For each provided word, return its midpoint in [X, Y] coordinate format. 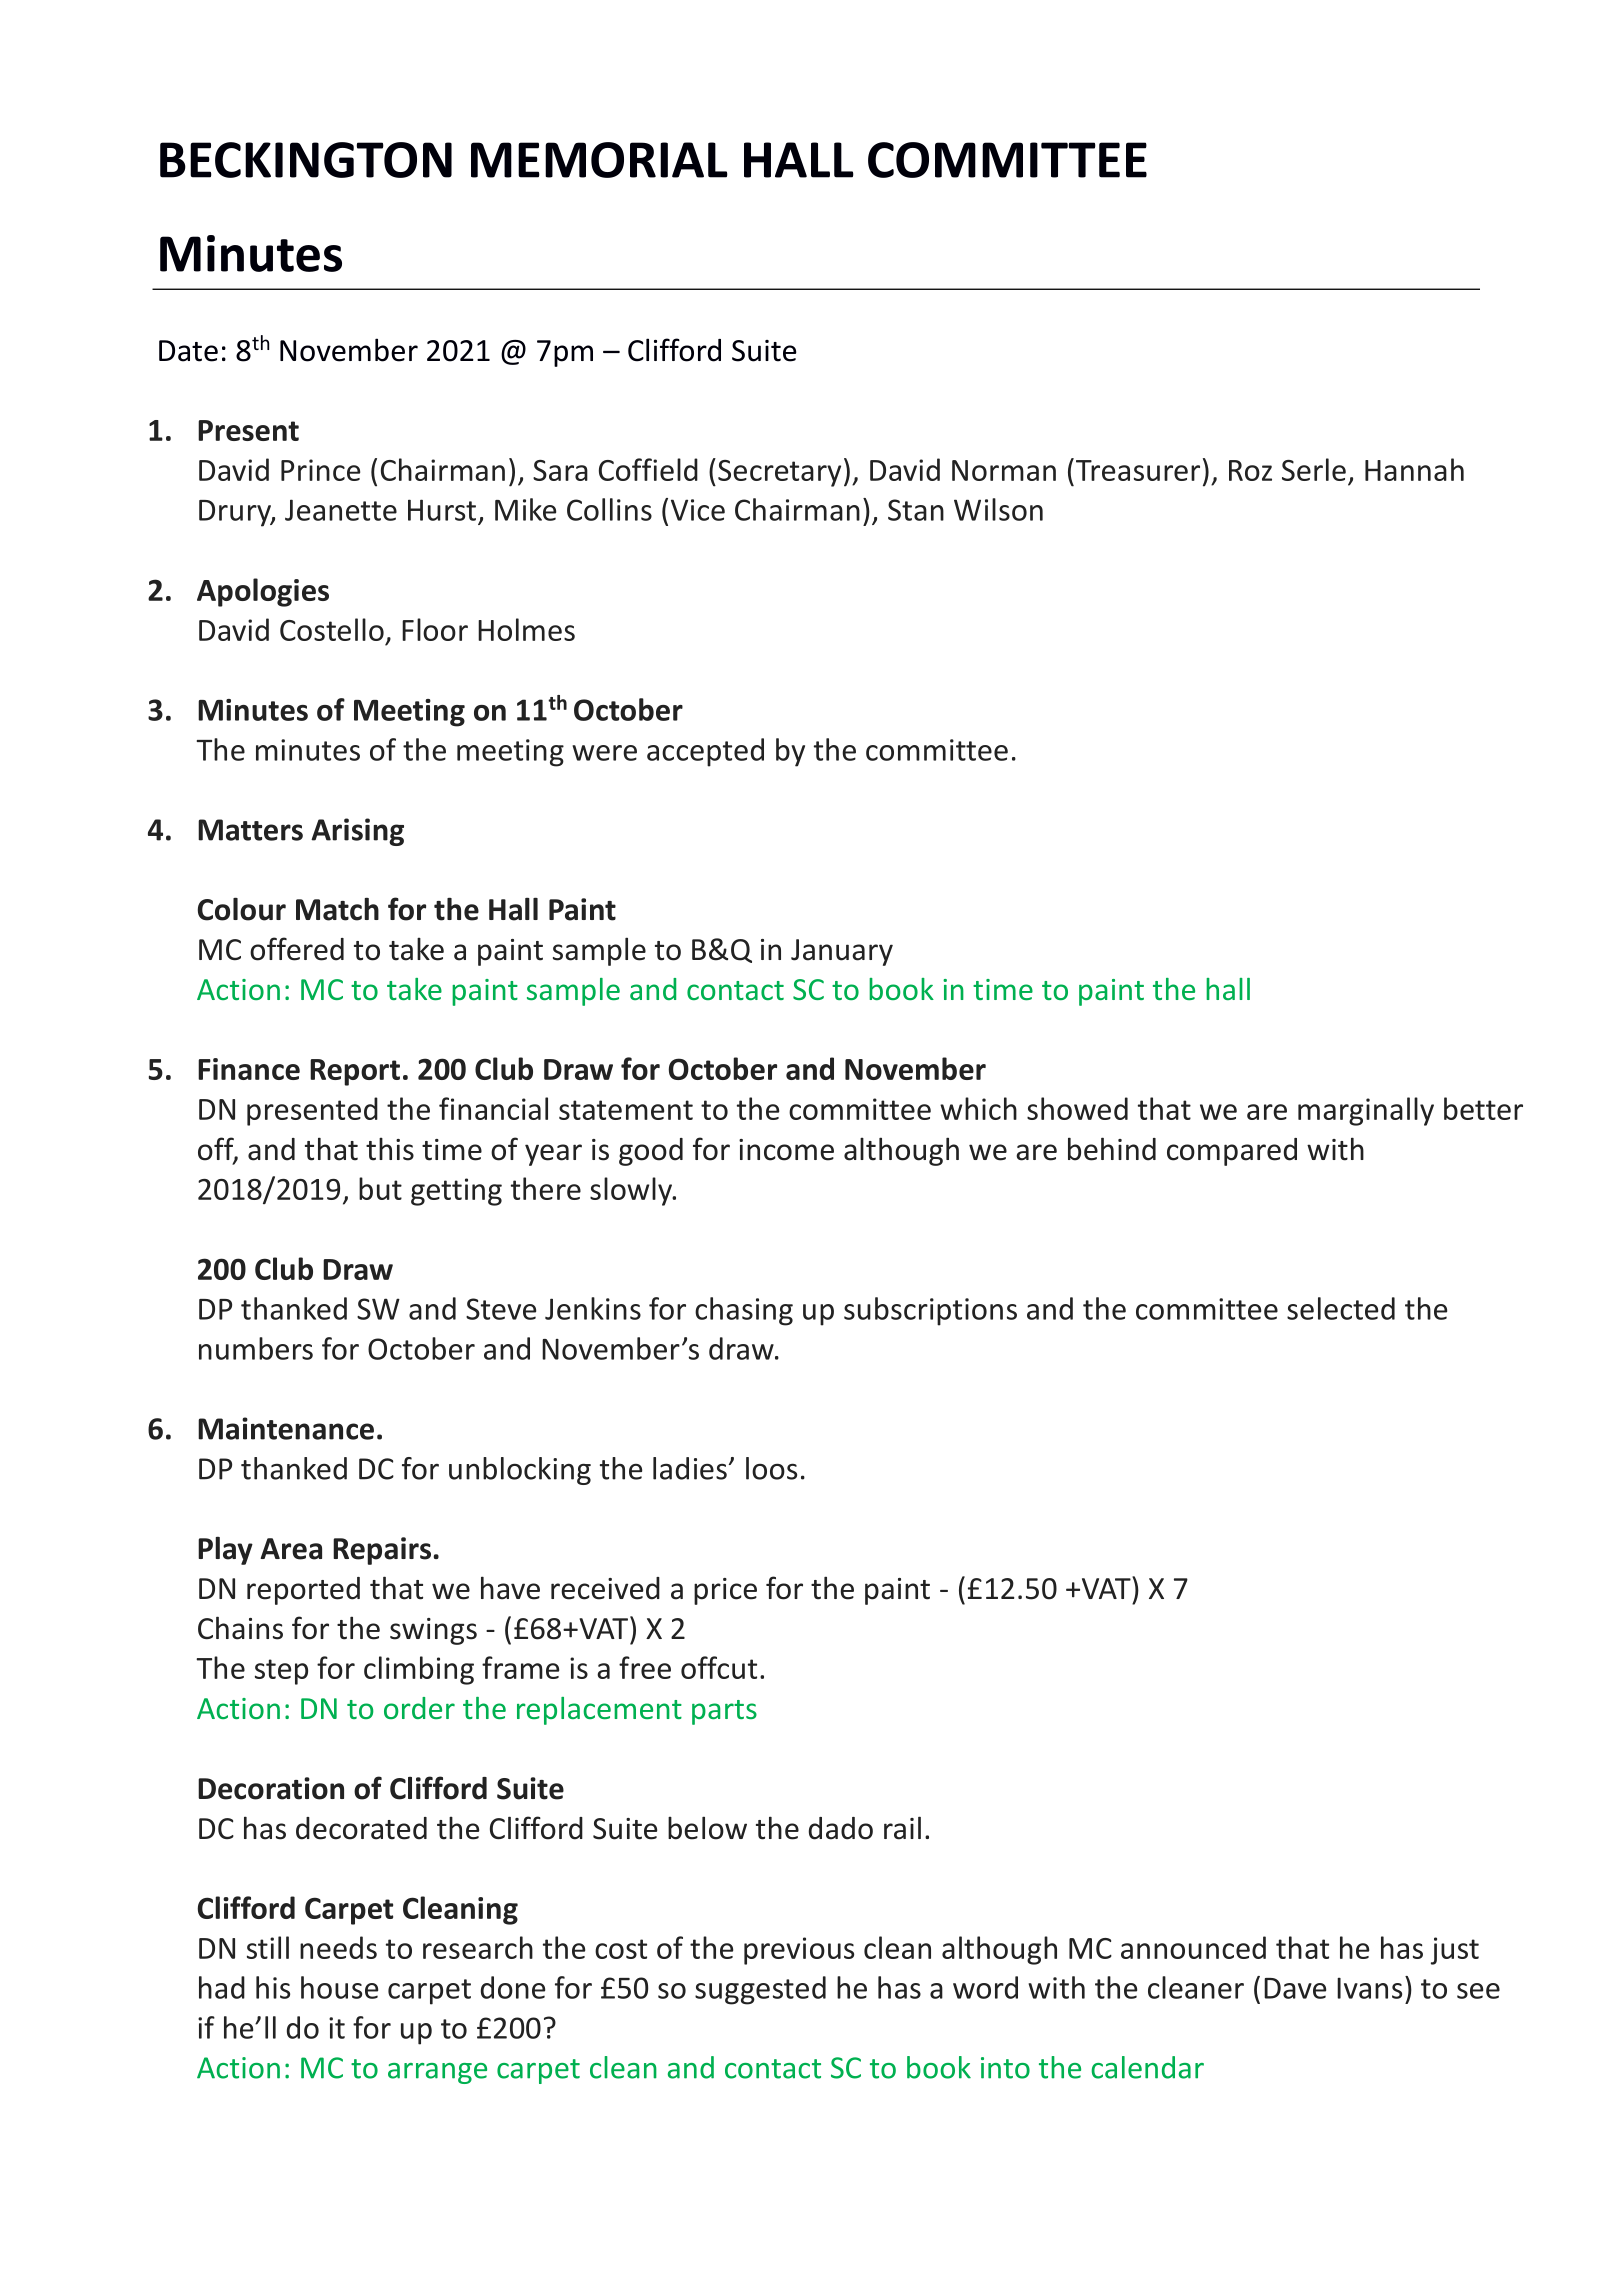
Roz [1250, 470]
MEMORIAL [599, 160]
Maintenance [286, 1428]
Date [188, 351]
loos [771, 1468]
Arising [357, 832]
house [339, 1987]
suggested [760, 1990]
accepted [705, 752]
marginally [1366, 1111]
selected [1341, 1308]
